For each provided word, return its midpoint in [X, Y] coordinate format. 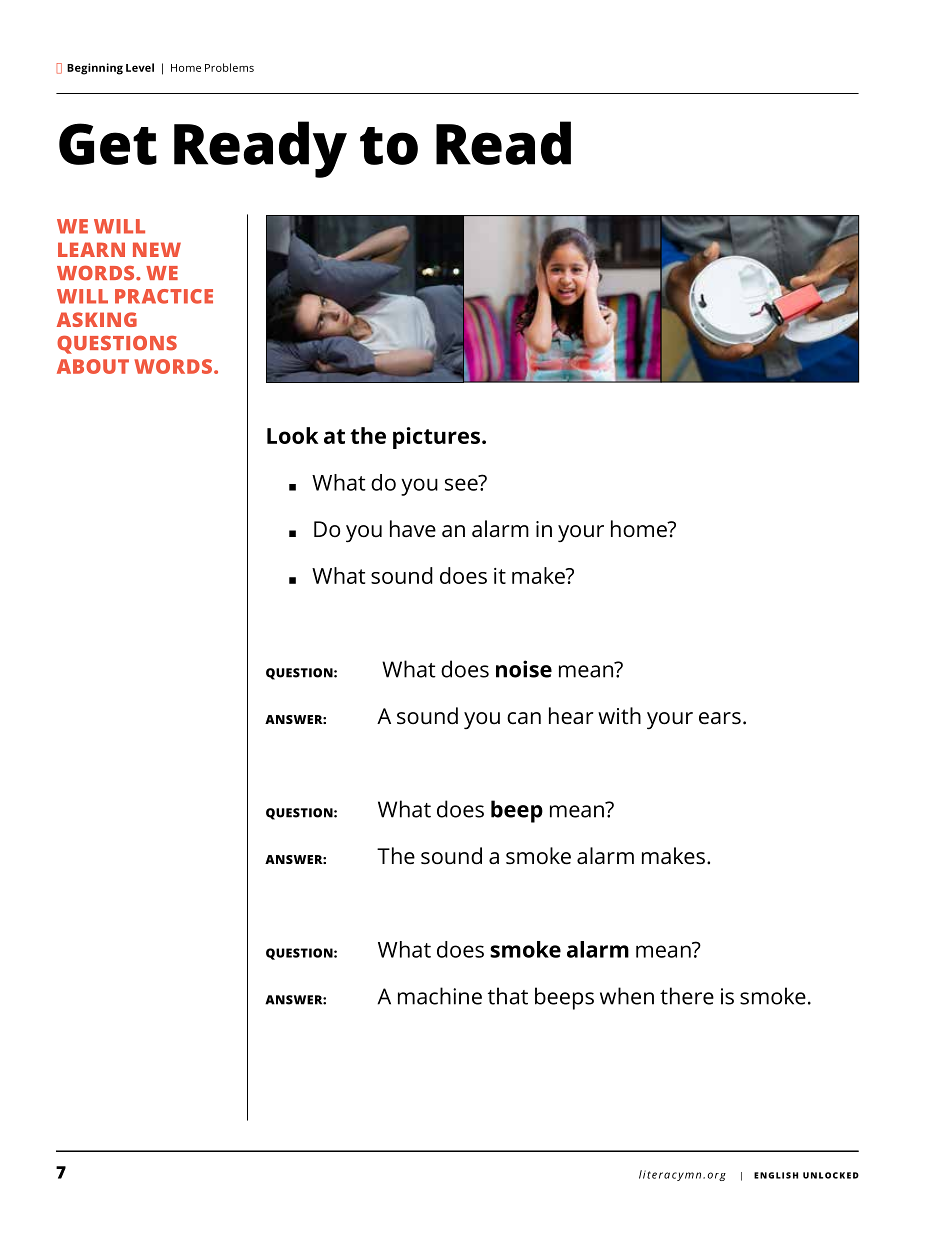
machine [440, 996]
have [413, 529]
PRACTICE [164, 296]
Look [292, 435]
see [462, 483]
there [687, 996]
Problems [229, 67]
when [627, 996]
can [524, 718]
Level [140, 67]
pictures [436, 438]
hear [571, 716]
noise [524, 669]
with [619, 716]
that [508, 996]
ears [720, 718]
